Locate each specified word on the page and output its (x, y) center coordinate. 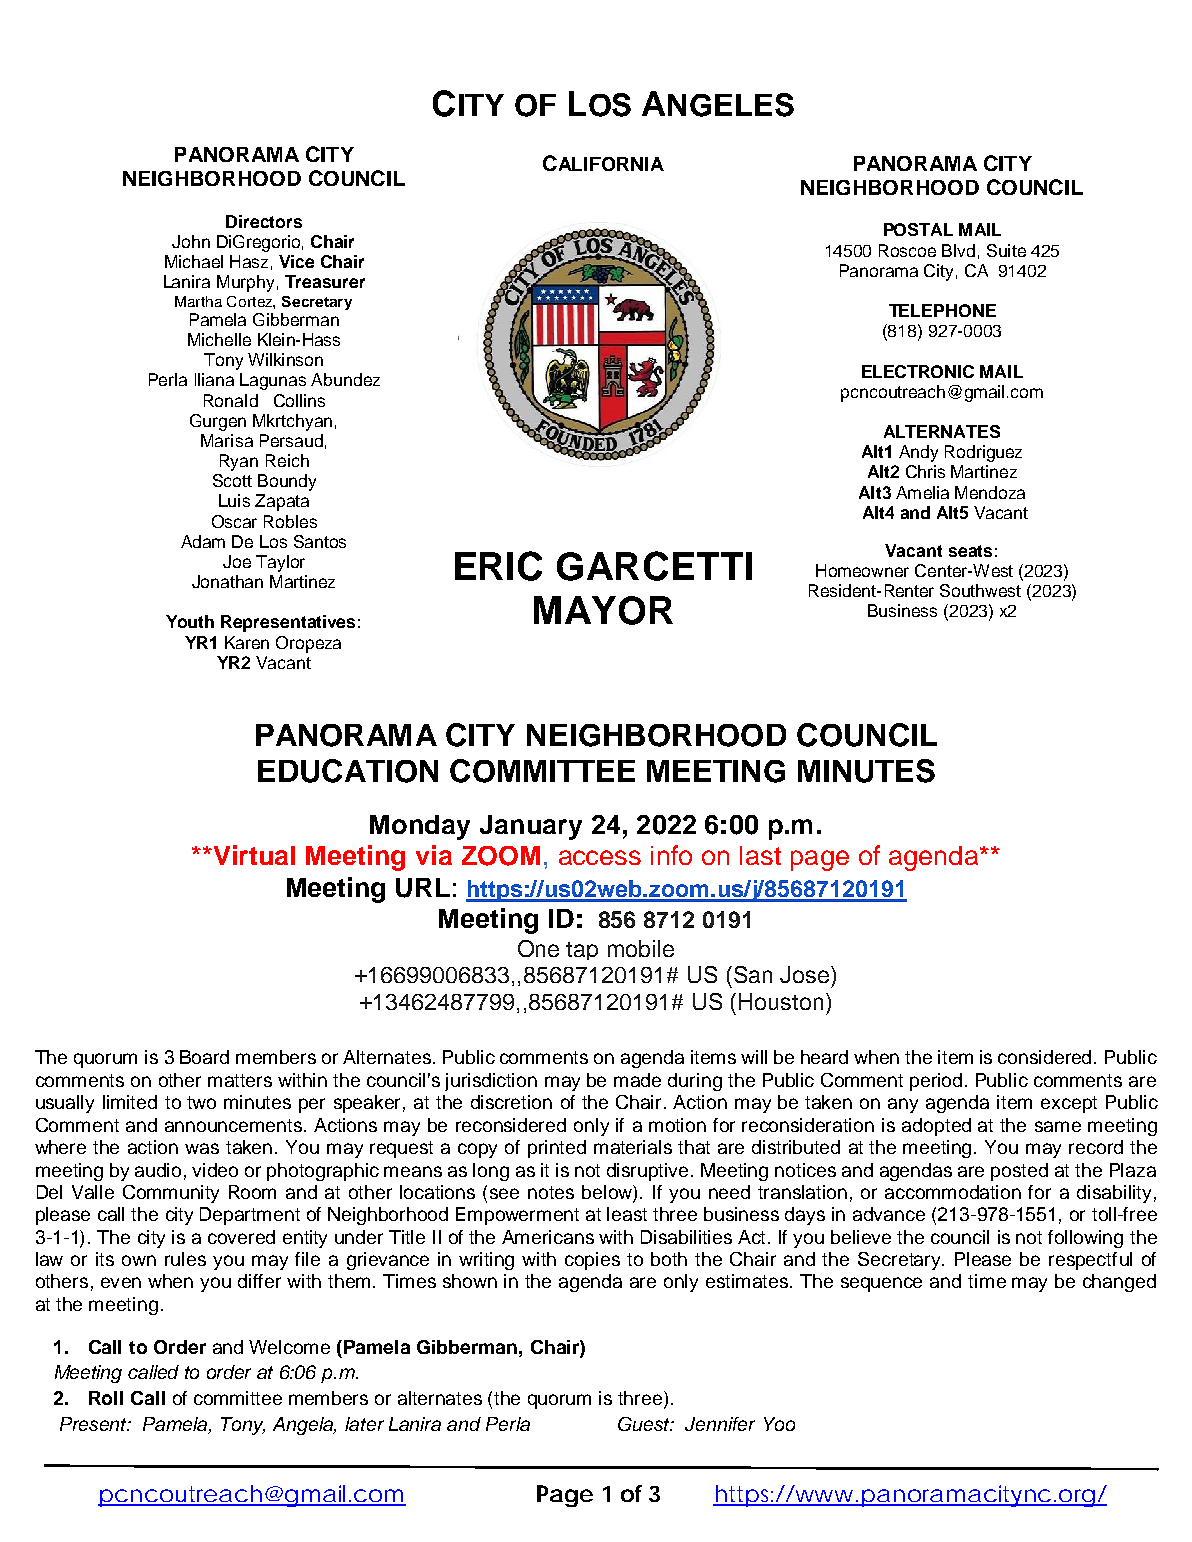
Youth (190, 621)
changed (1119, 1283)
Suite (1006, 250)
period (936, 1082)
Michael (194, 261)
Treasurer (325, 281)
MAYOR (603, 610)
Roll (106, 1398)
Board (204, 1057)
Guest (645, 1424)
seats (970, 551)
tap (582, 951)
